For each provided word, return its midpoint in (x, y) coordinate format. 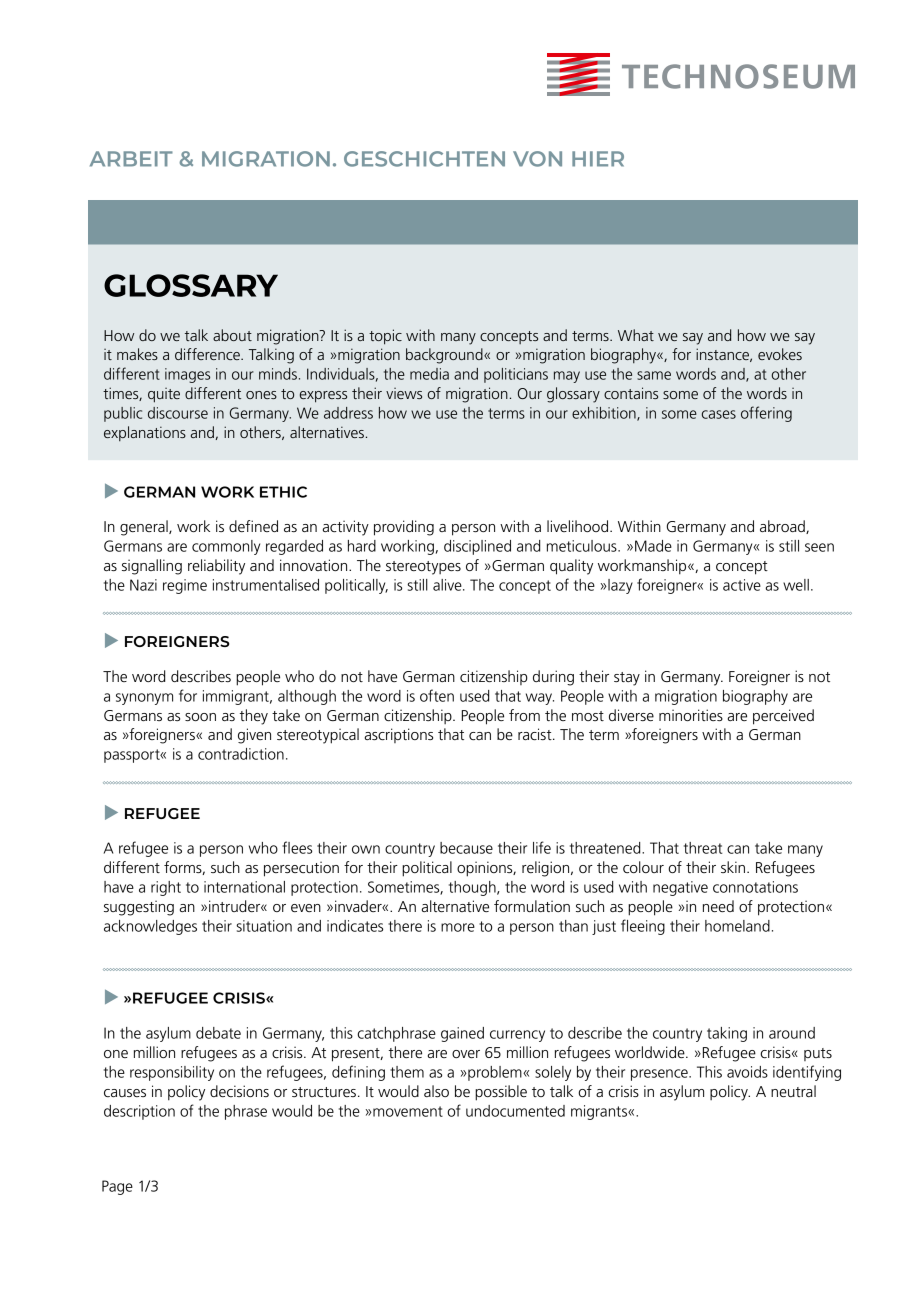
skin (733, 867)
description (139, 1112)
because (466, 848)
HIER (598, 159)
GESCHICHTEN (424, 159)
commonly (226, 547)
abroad (783, 527)
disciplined (477, 547)
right (166, 888)
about (232, 335)
